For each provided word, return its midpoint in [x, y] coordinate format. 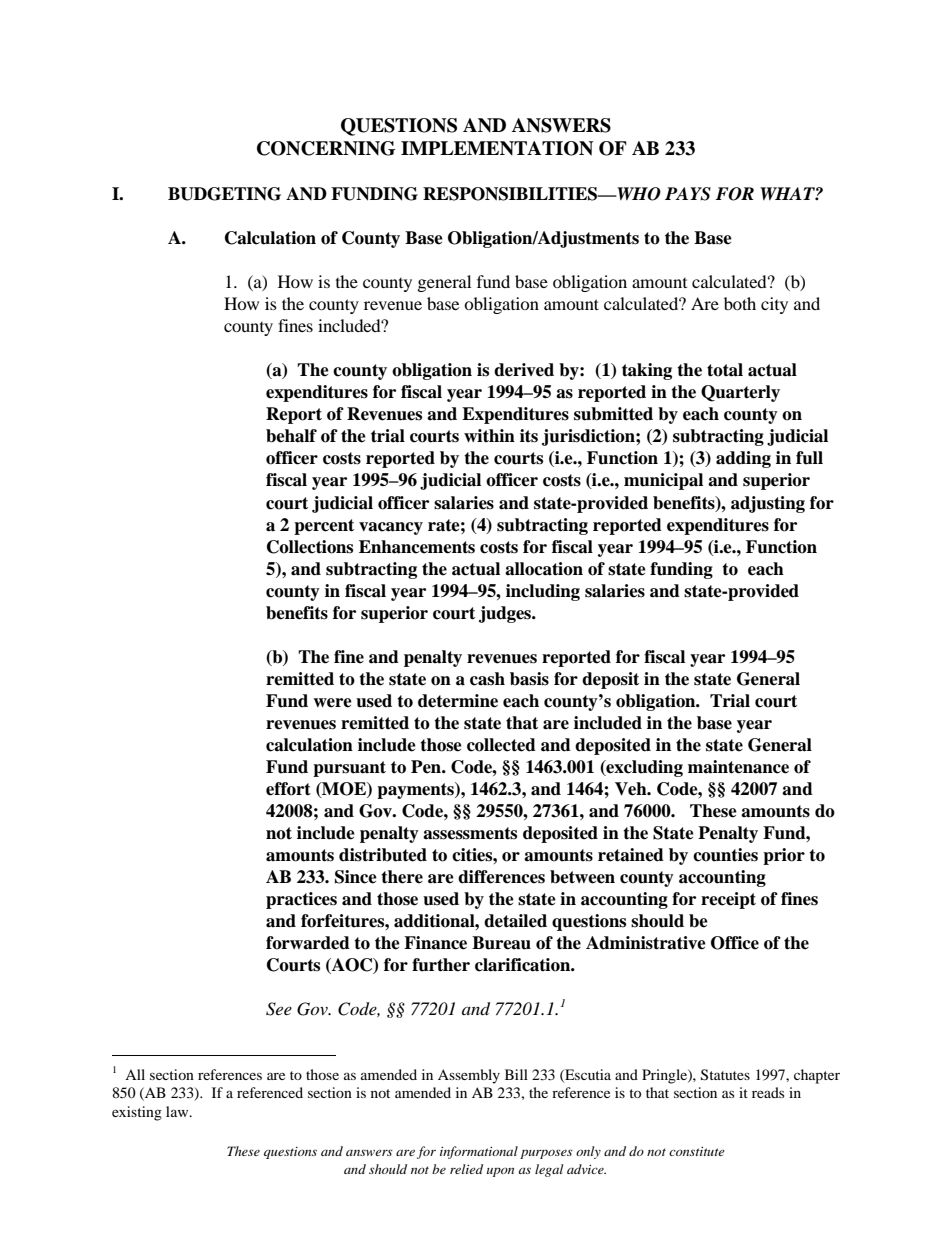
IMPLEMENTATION [497, 148]
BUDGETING [224, 194]
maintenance [738, 767]
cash [487, 679]
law [178, 1111]
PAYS [688, 194]
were [332, 703]
